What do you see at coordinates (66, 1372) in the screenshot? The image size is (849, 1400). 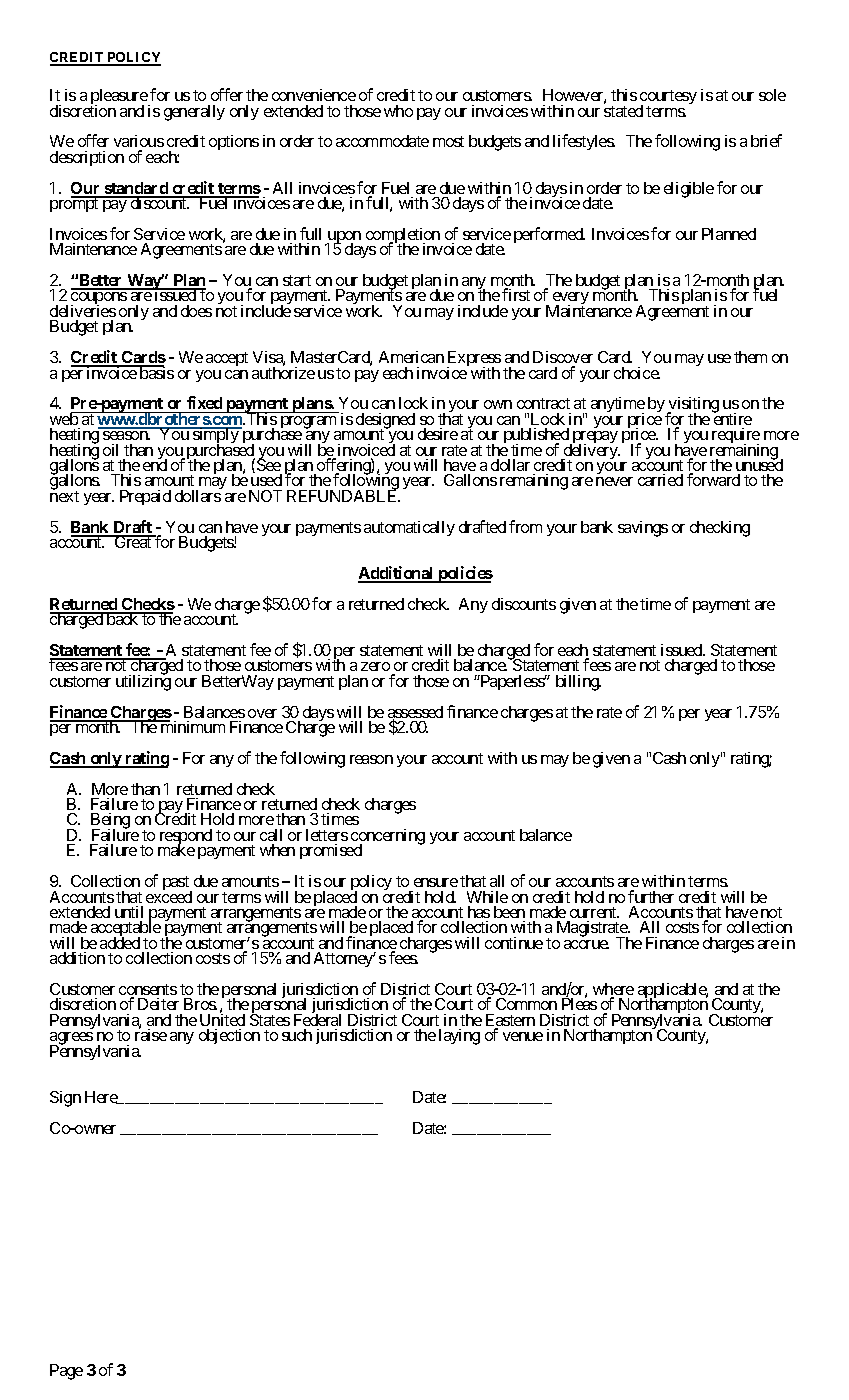 I see `Page` at bounding box center [66, 1372].
